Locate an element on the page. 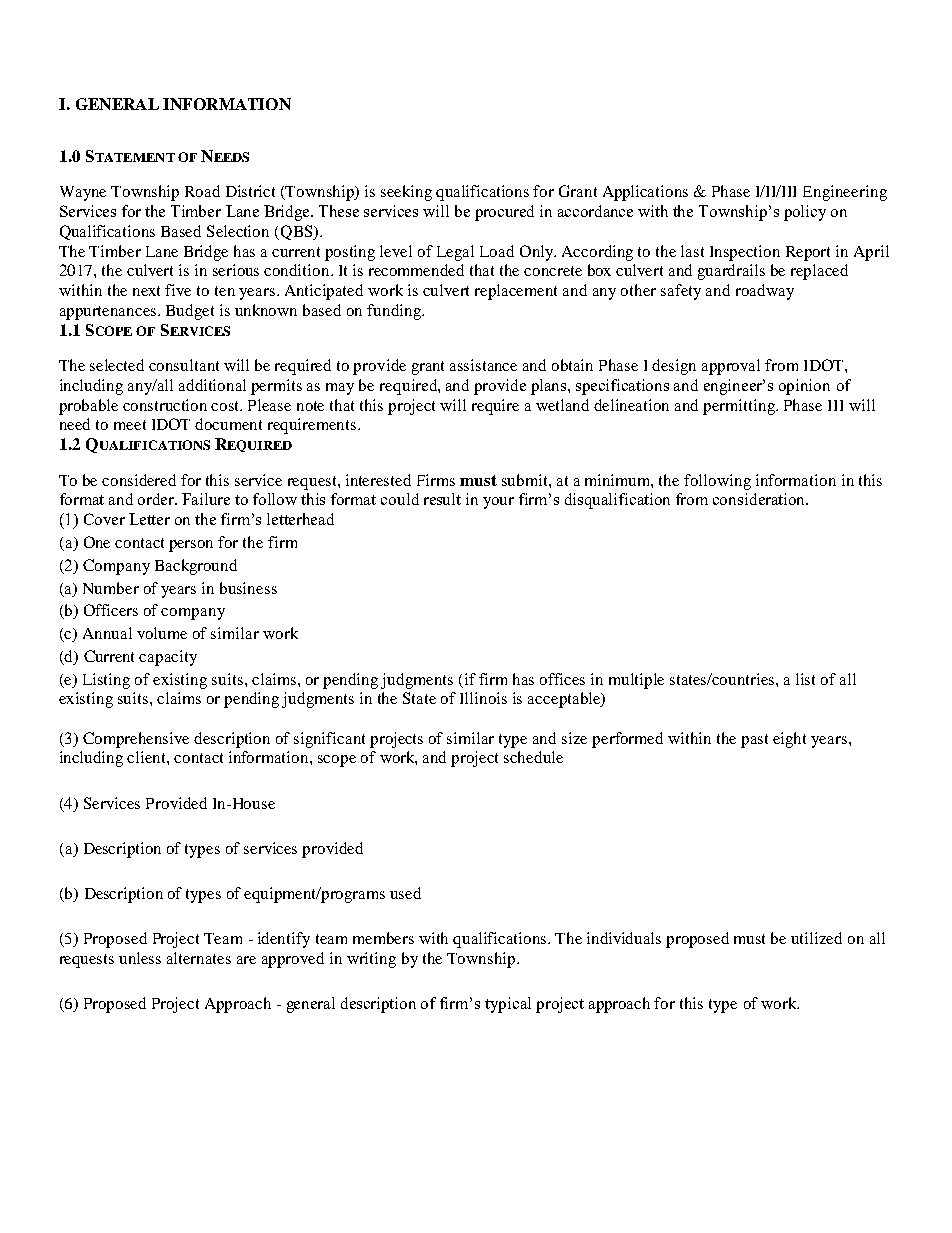 The height and width of the page is (1233, 952). Background is located at coordinates (196, 567).
